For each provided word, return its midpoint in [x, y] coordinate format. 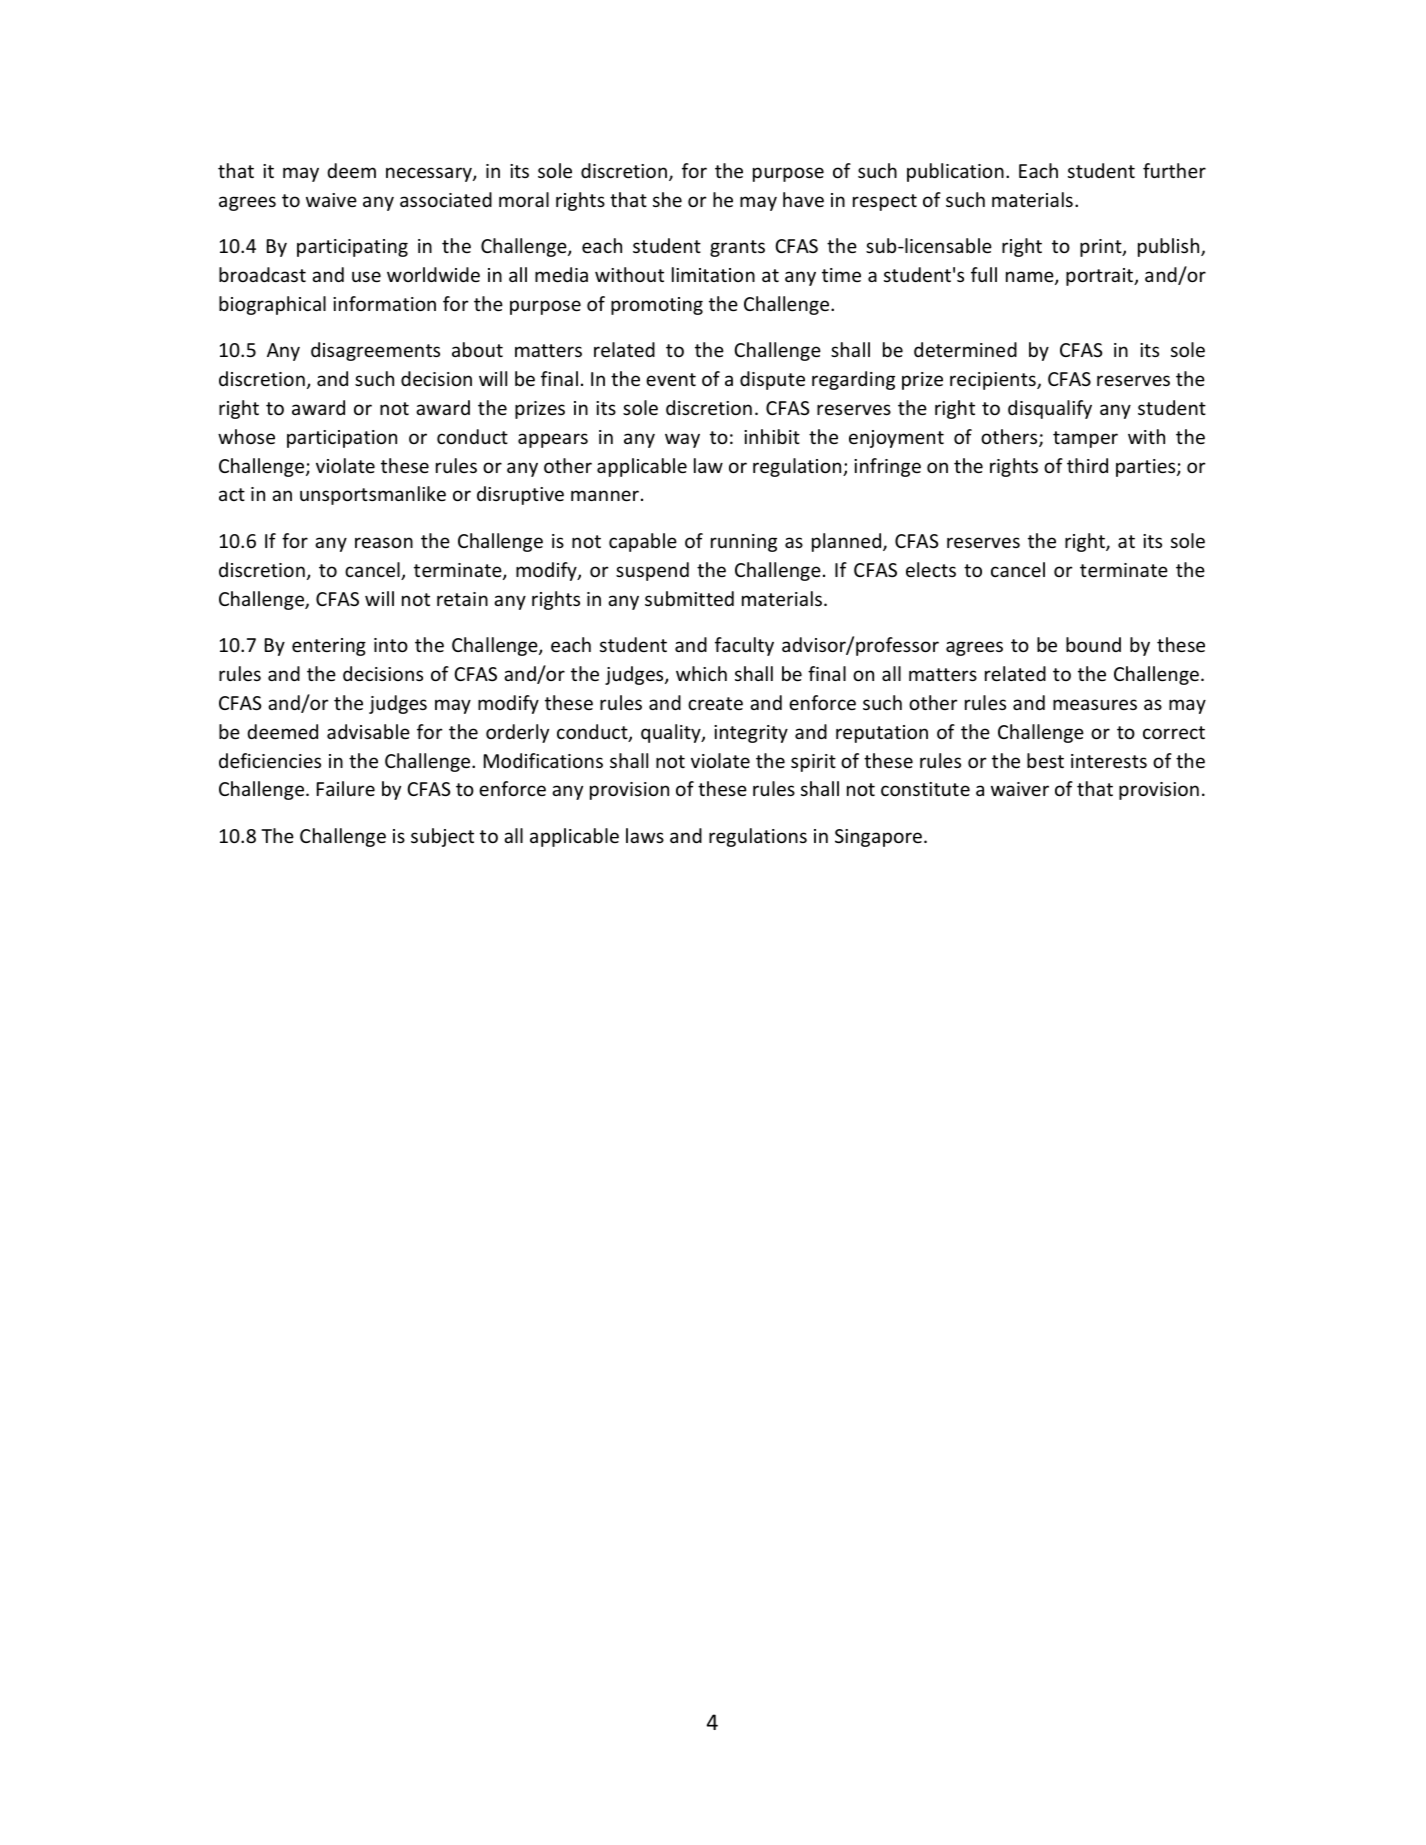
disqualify [1050, 409]
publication [955, 172]
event [671, 379]
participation [342, 439]
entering [329, 647]
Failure [346, 788]
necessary [430, 174]
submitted [689, 598]
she [667, 199]
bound [1093, 644]
